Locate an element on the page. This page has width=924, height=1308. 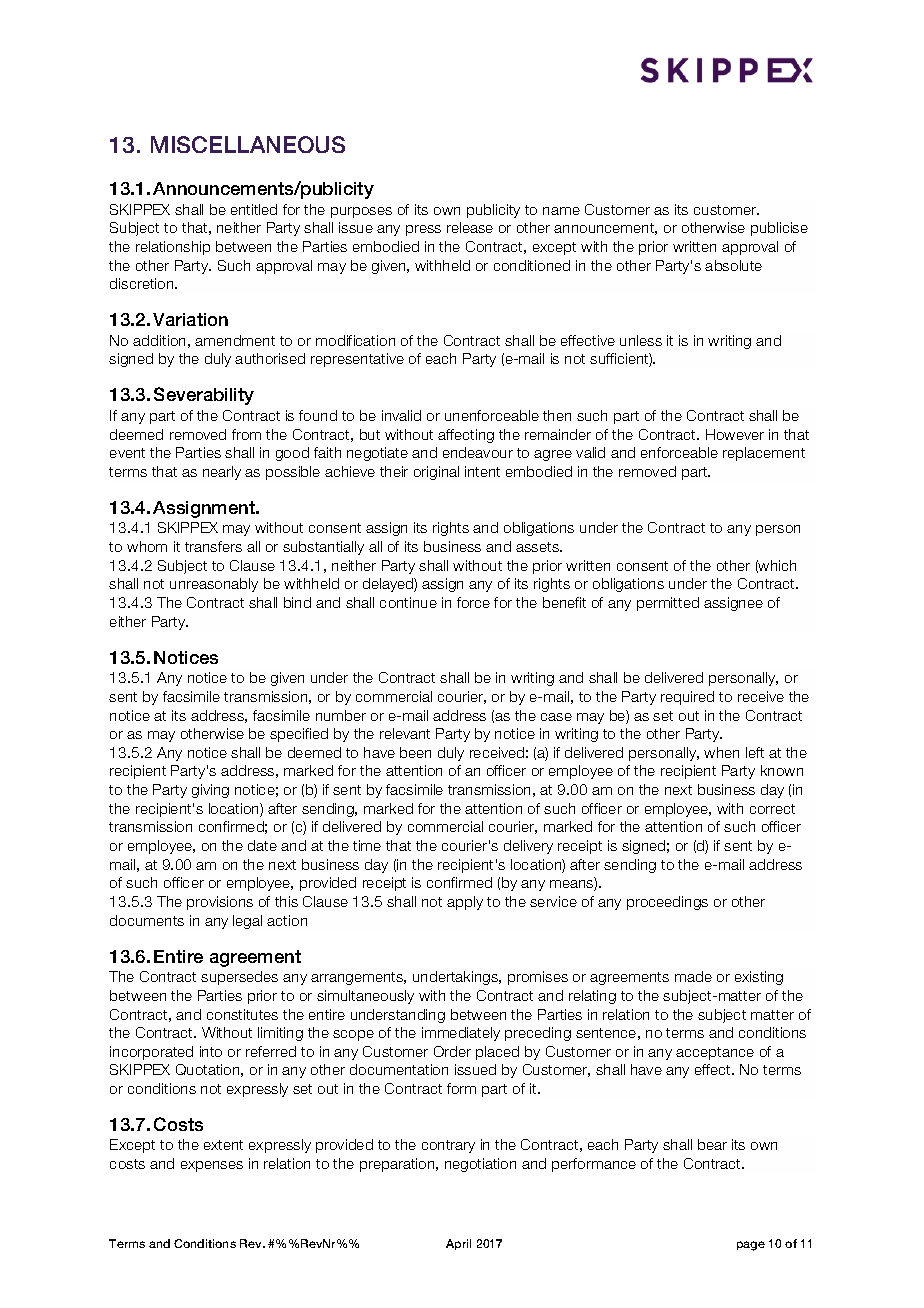
required is located at coordinates (687, 698).
